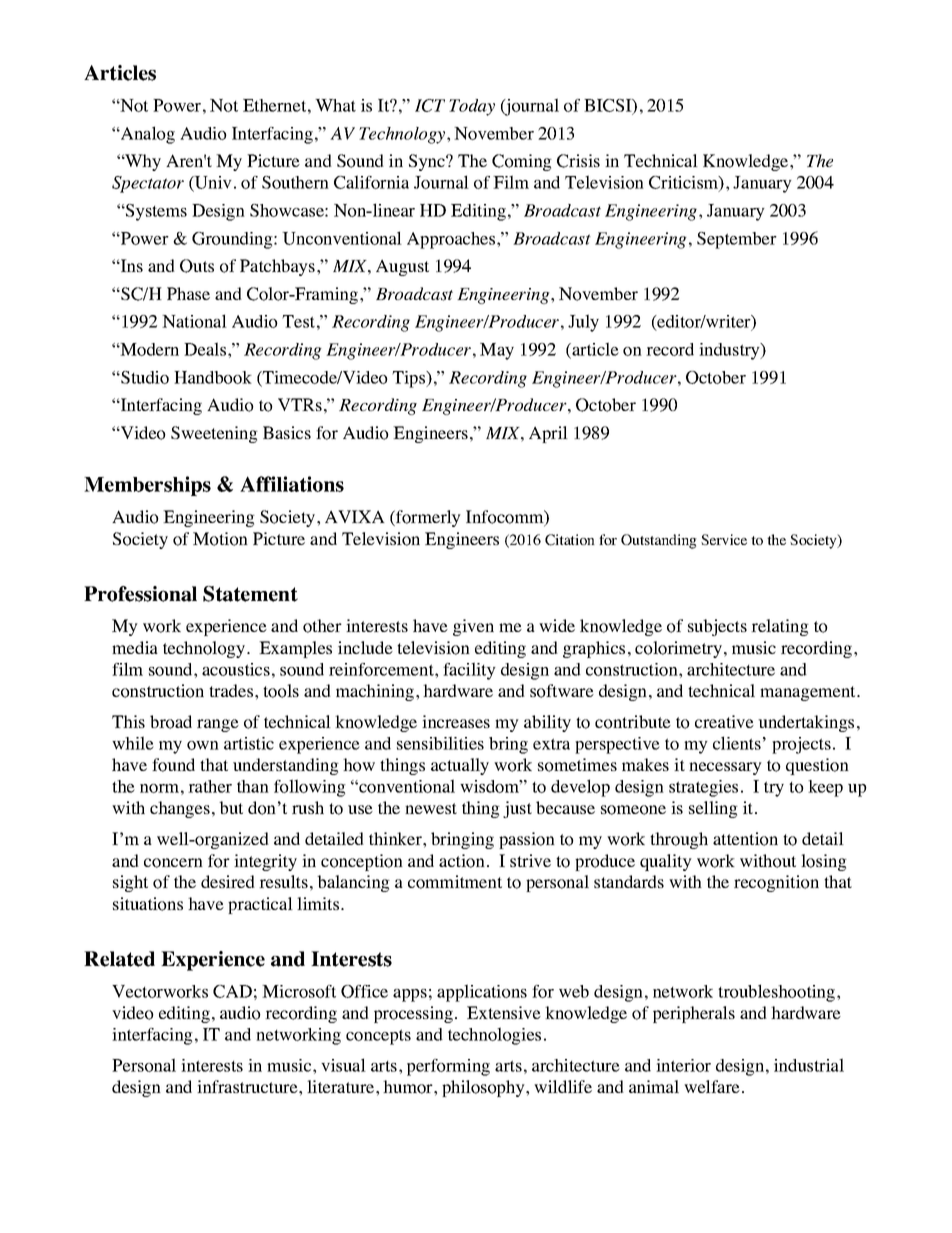  I want to click on September, so click(737, 240).
